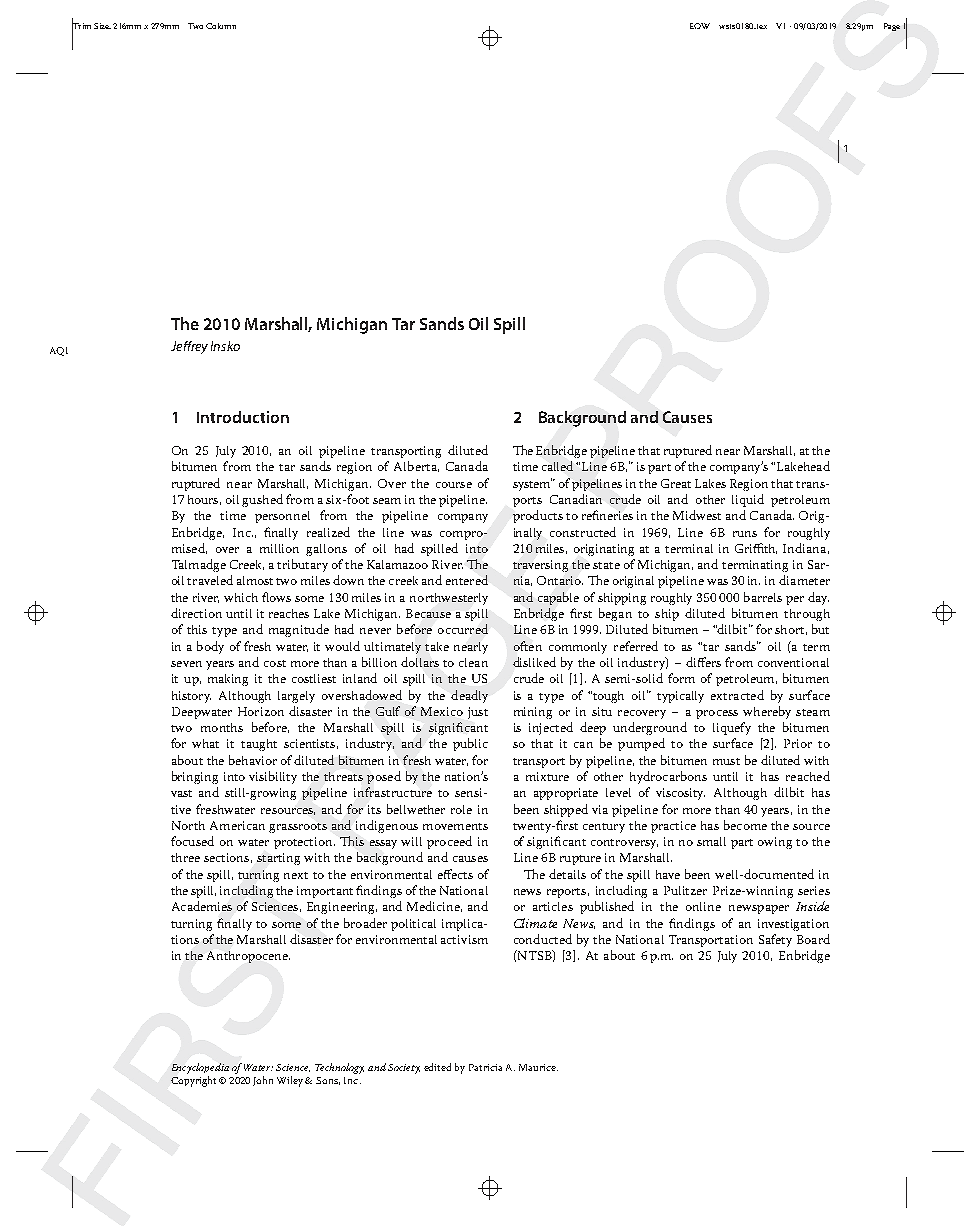 The width and height of the page is (980, 1226). What do you see at coordinates (748, 500) in the page?
I see `liquid` at bounding box center [748, 500].
